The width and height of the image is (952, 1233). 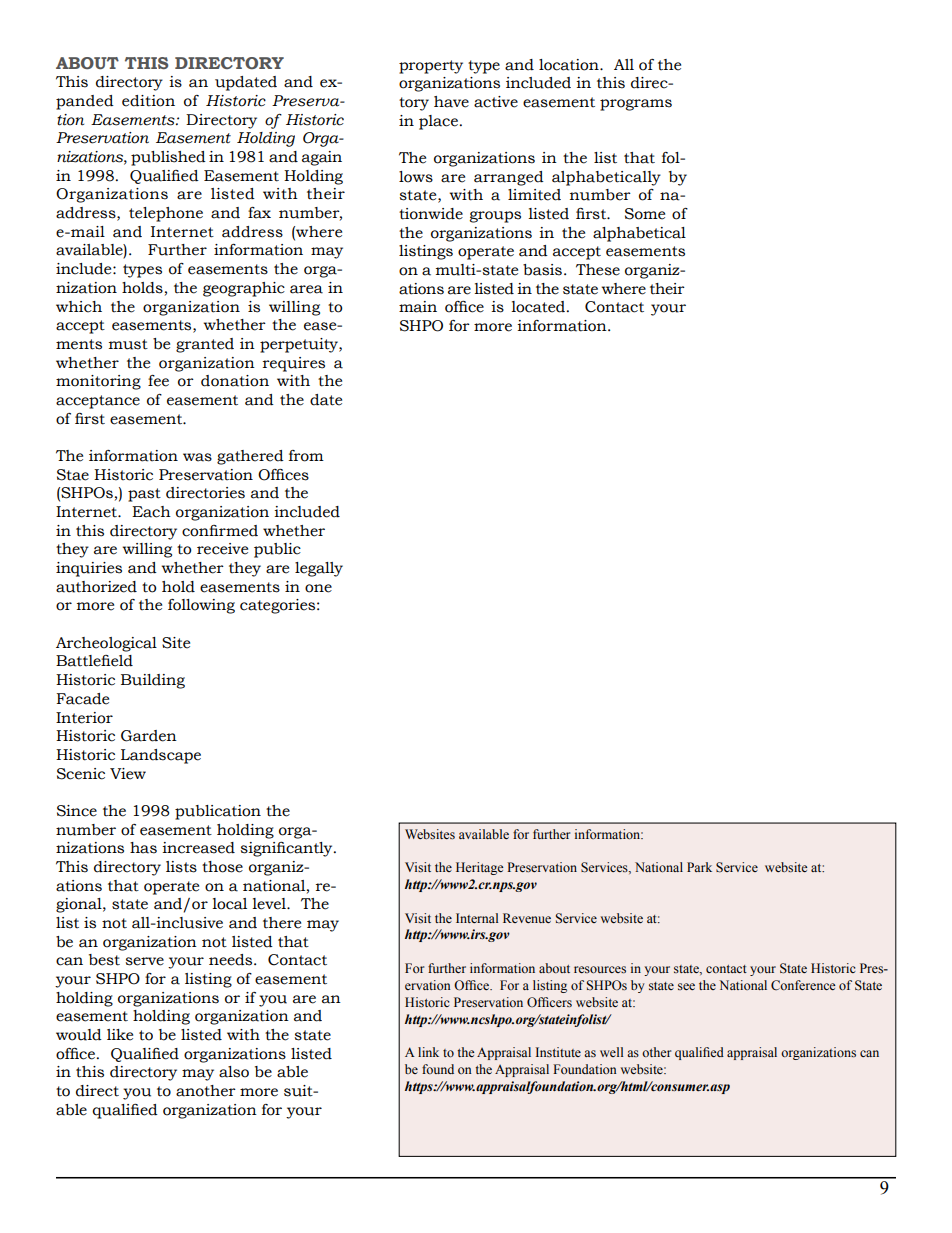 What do you see at coordinates (120, 1035) in the image?
I see `like` at bounding box center [120, 1035].
